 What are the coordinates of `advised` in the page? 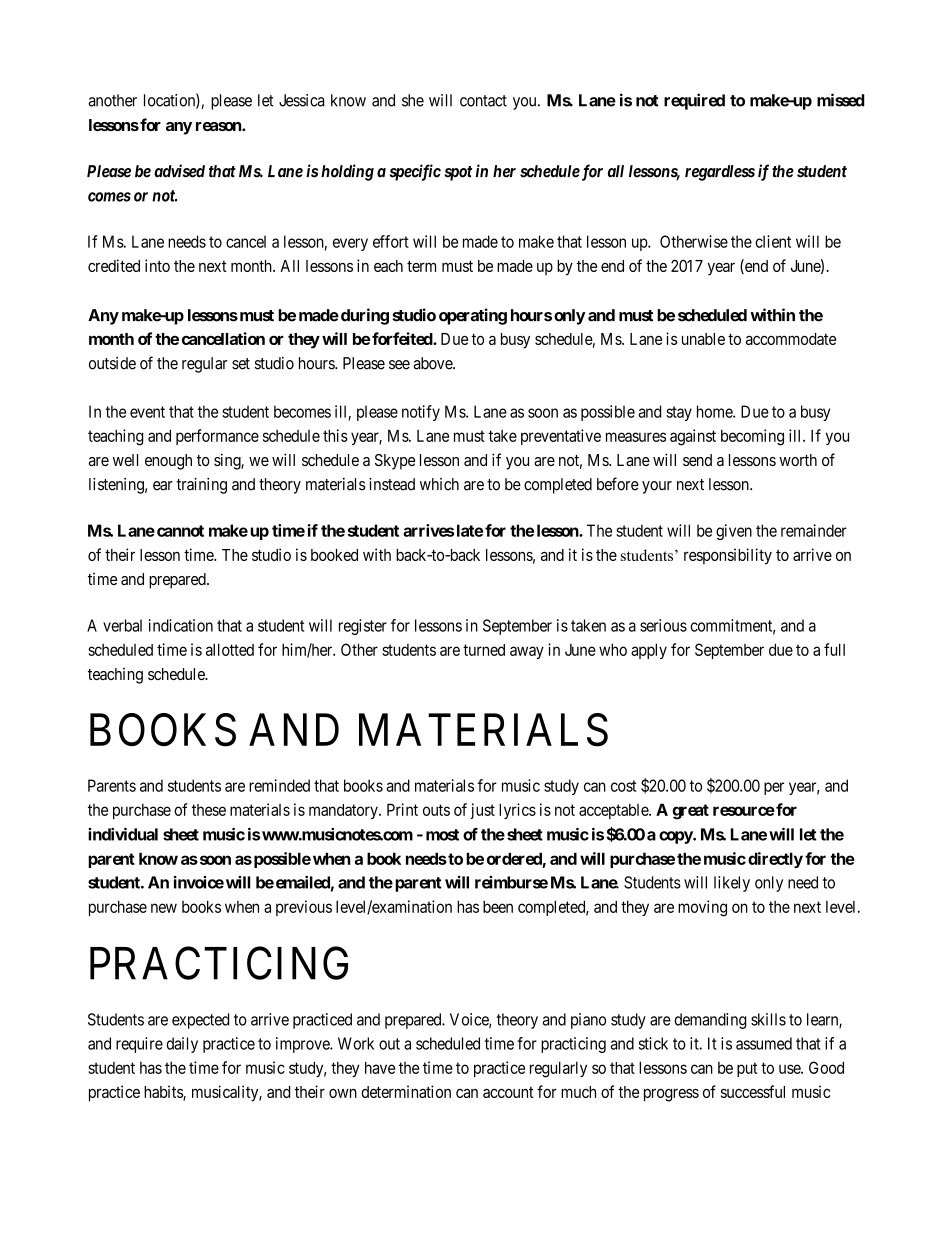 It's located at (179, 171).
